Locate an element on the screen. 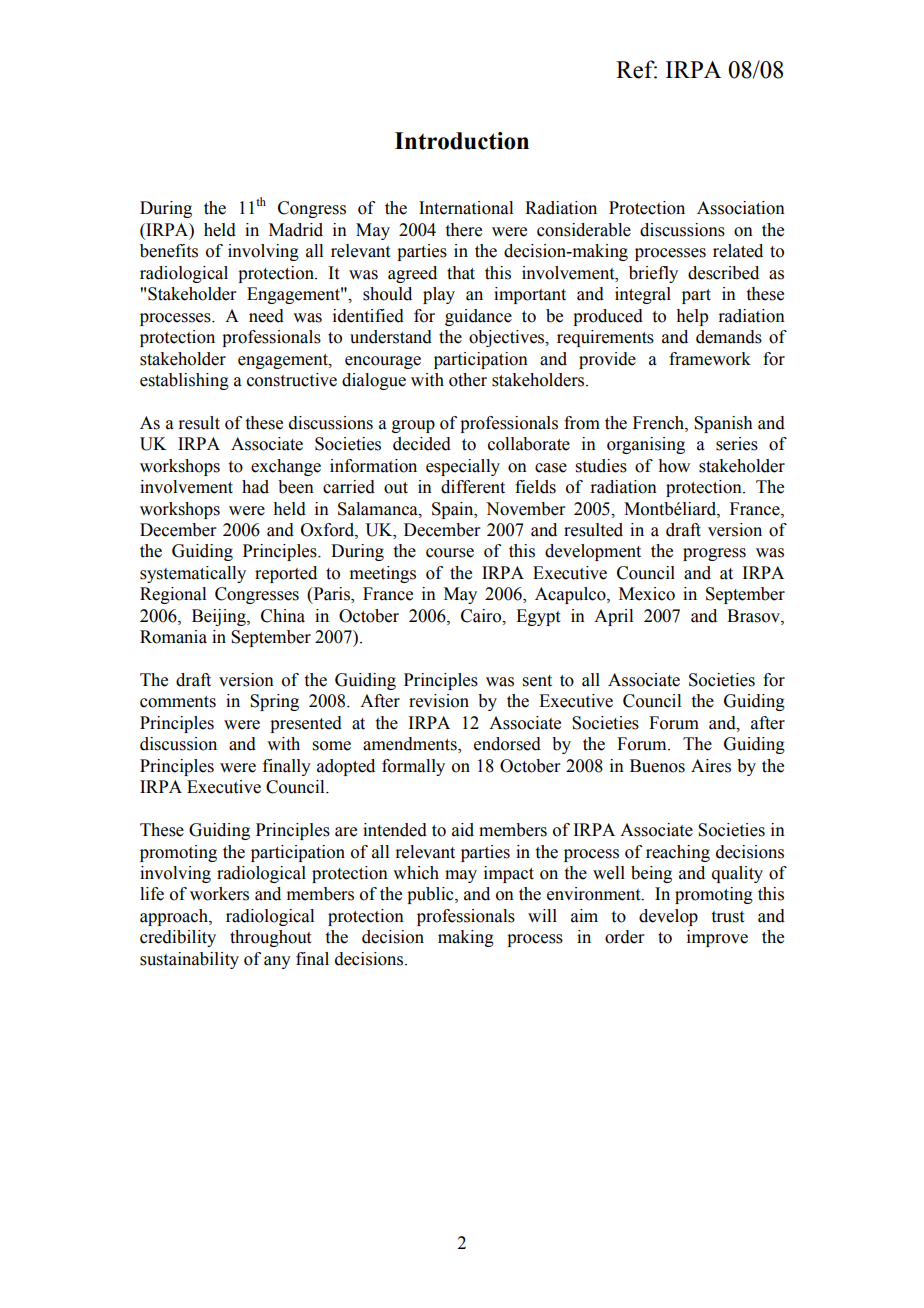  comments is located at coordinates (178, 702).
